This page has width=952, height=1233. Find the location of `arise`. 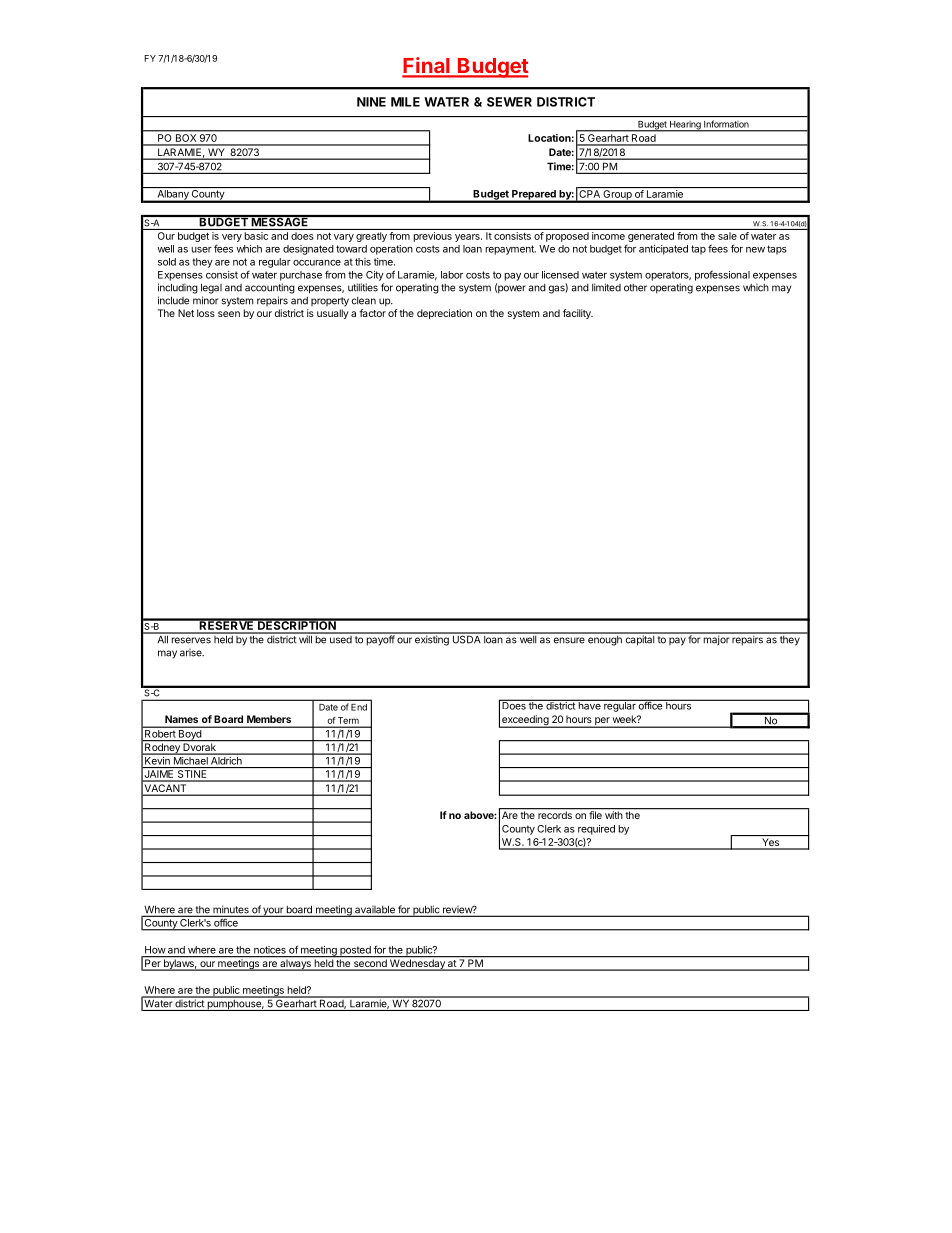

arise is located at coordinates (192, 653).
